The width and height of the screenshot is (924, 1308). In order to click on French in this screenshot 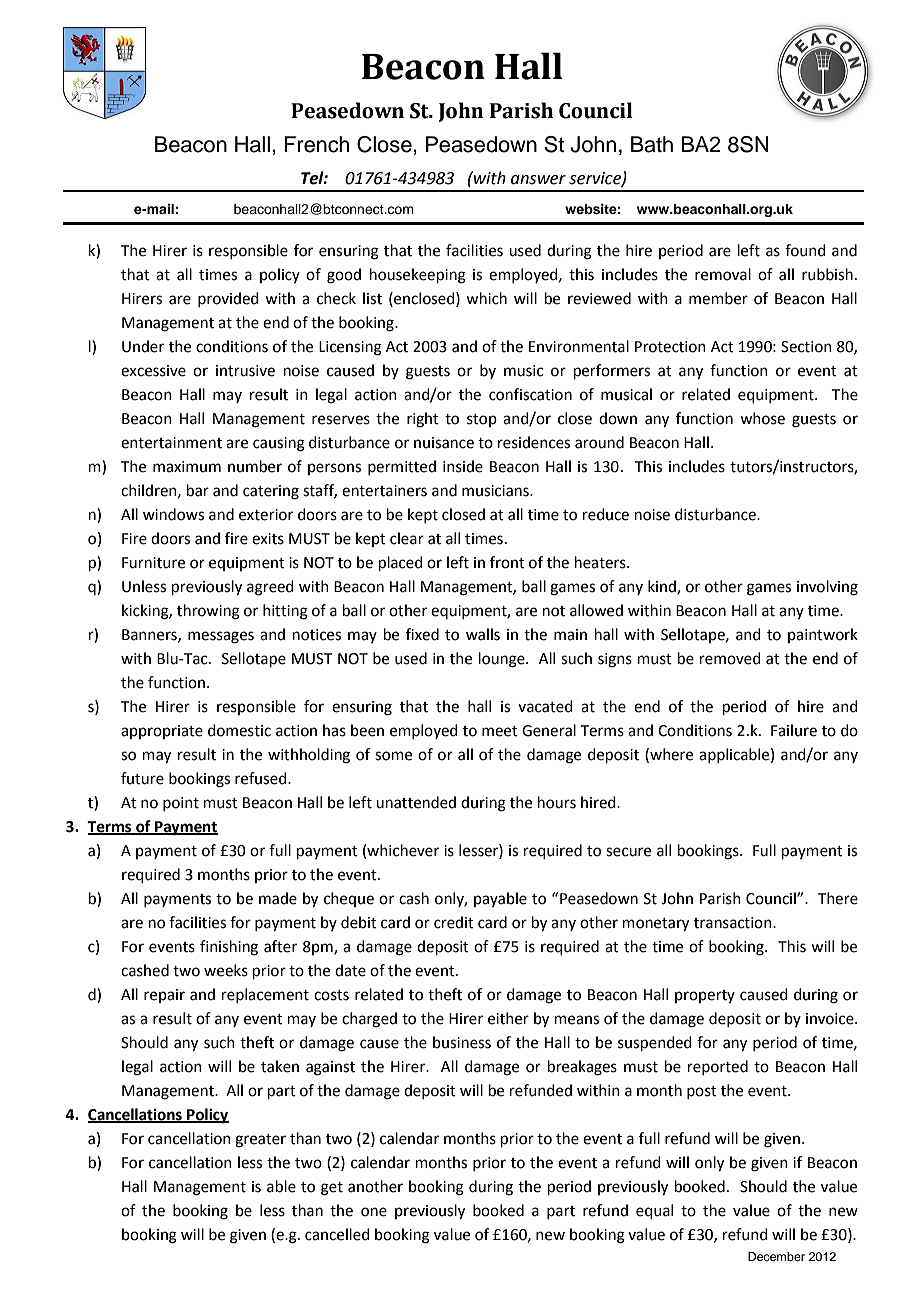, I will do `click(316, 144)`.
